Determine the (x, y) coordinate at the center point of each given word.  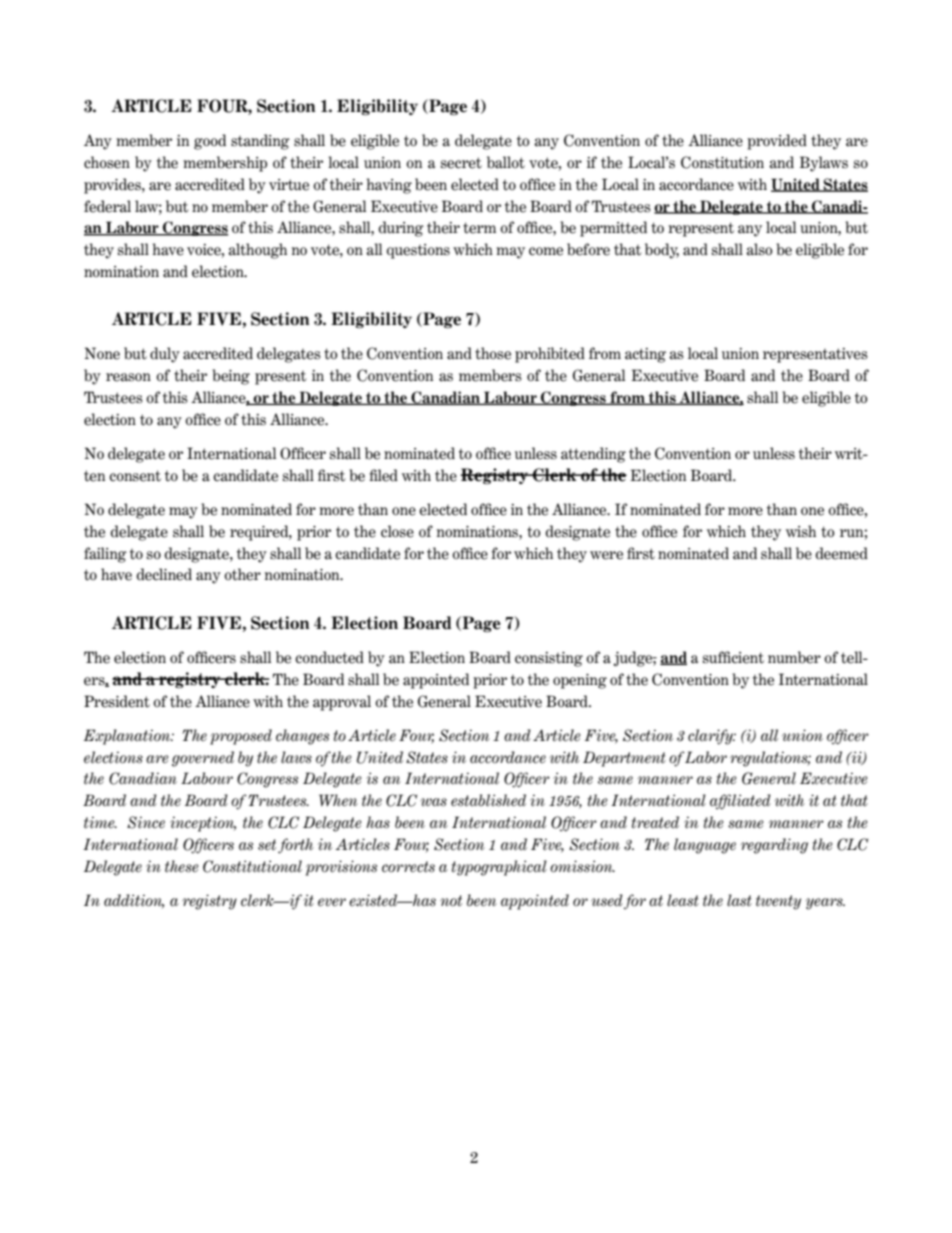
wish (801, 531)
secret (461, 163)
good (210, 142)
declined (164, 574)
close (397, 531)
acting (645, 355)
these (182, 866)
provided (777, 142)
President (117, 701)
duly (165, 355)
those (493, 353)
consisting (549, 659)
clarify (712, 737)
